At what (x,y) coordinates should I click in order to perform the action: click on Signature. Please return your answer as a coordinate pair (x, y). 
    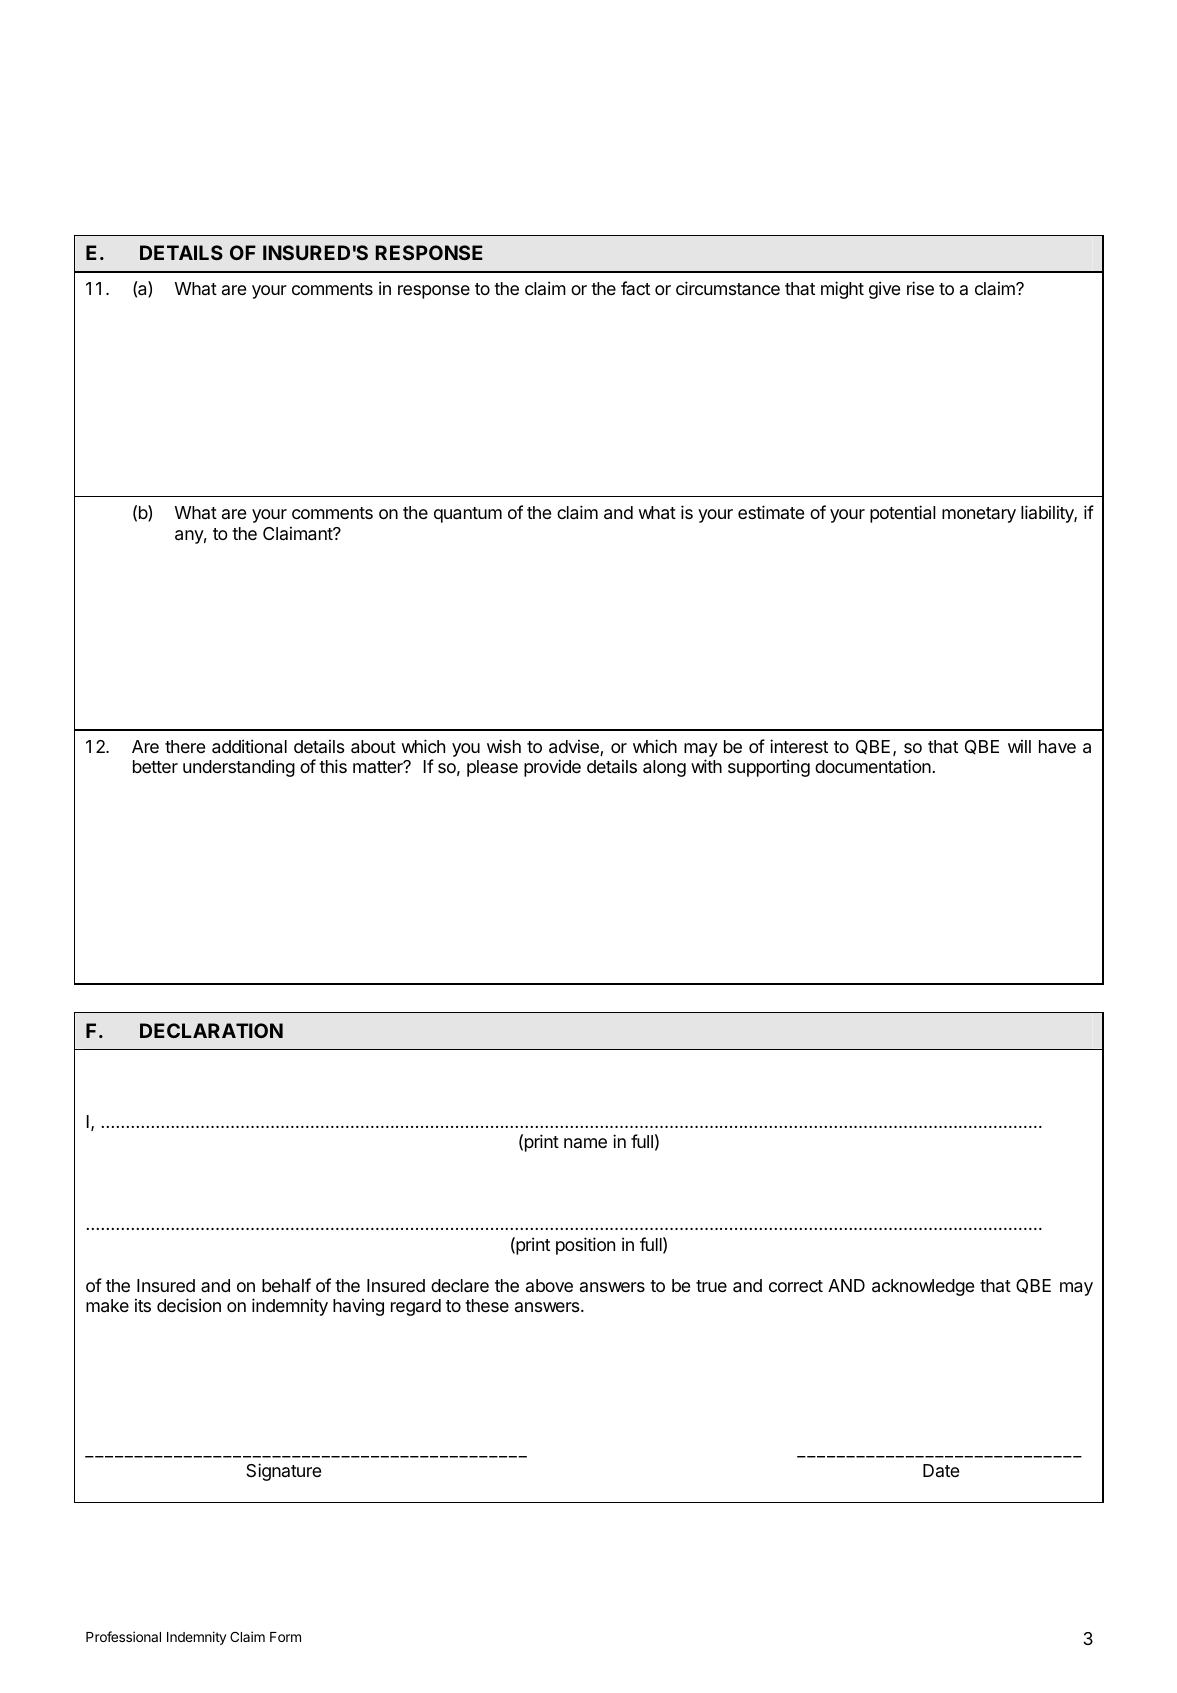
    Looking at the image, I should click on (283, 1472).
